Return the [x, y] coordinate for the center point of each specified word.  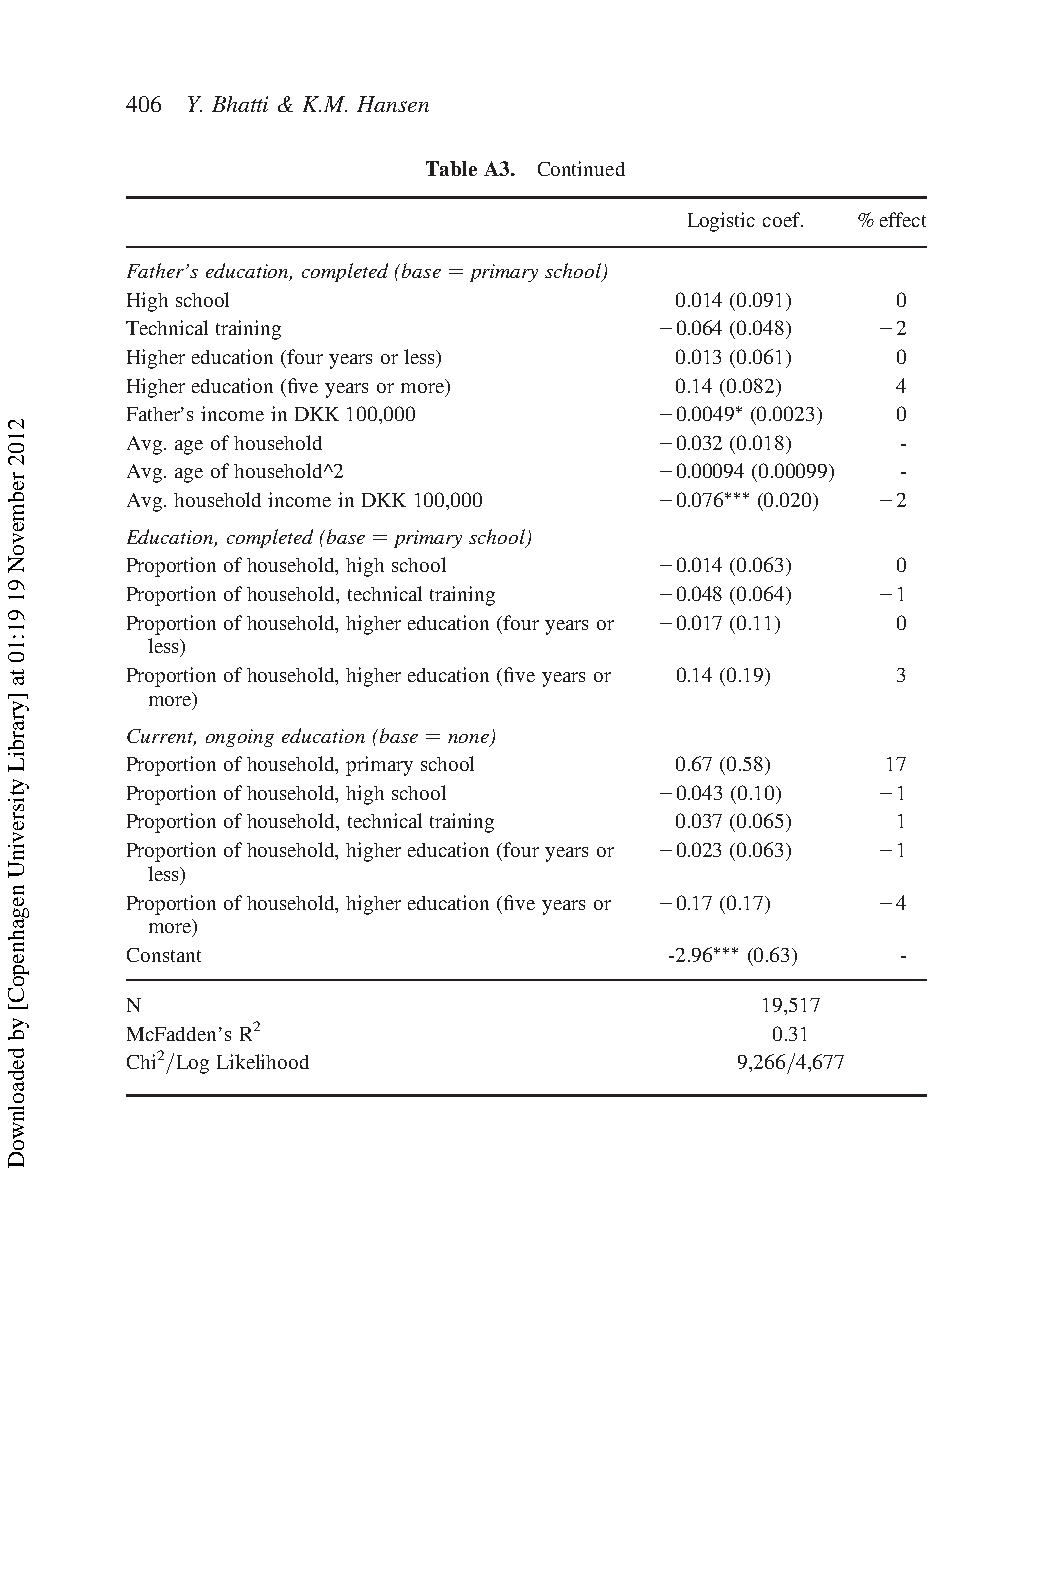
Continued [581, 168]
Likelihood [263, 1061]
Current [161, 737]
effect [903, 219]
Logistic [721, 222]
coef [783, 219]
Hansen [393, 104]
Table [451, 168]
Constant [164, 955]
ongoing [240, 738]
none [468, 738]
